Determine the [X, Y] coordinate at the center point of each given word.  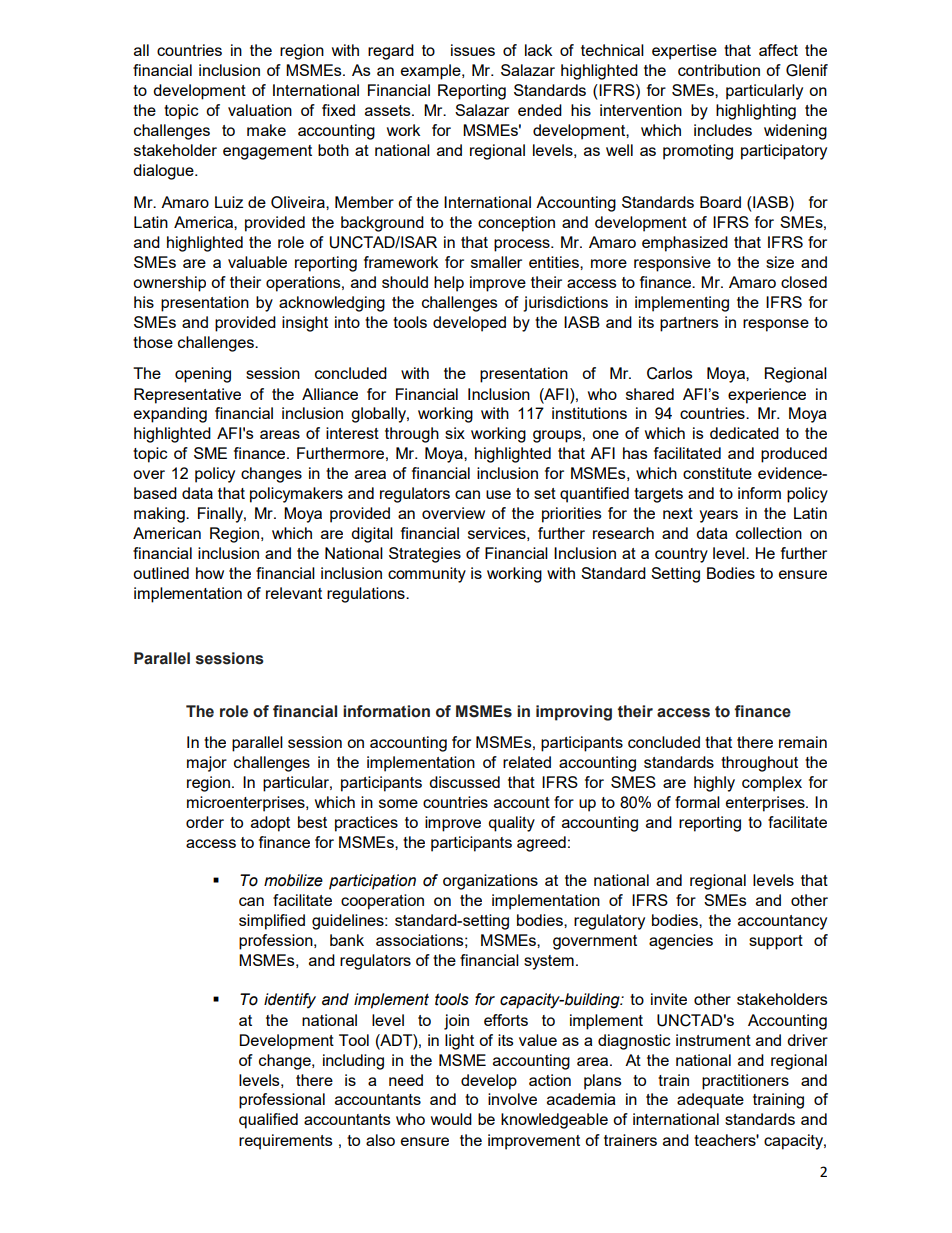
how [210, 573]
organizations [490, 882]
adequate [710, 1101]
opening [203, 375]
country [681, 555]
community [427, 575]
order [205, 822]
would [451, 1119]
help [449, 284]
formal [697, 802]
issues [473, 50]
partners [689, 324]
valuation [260, 110]
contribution [719, 70]
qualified [268, 1121]
